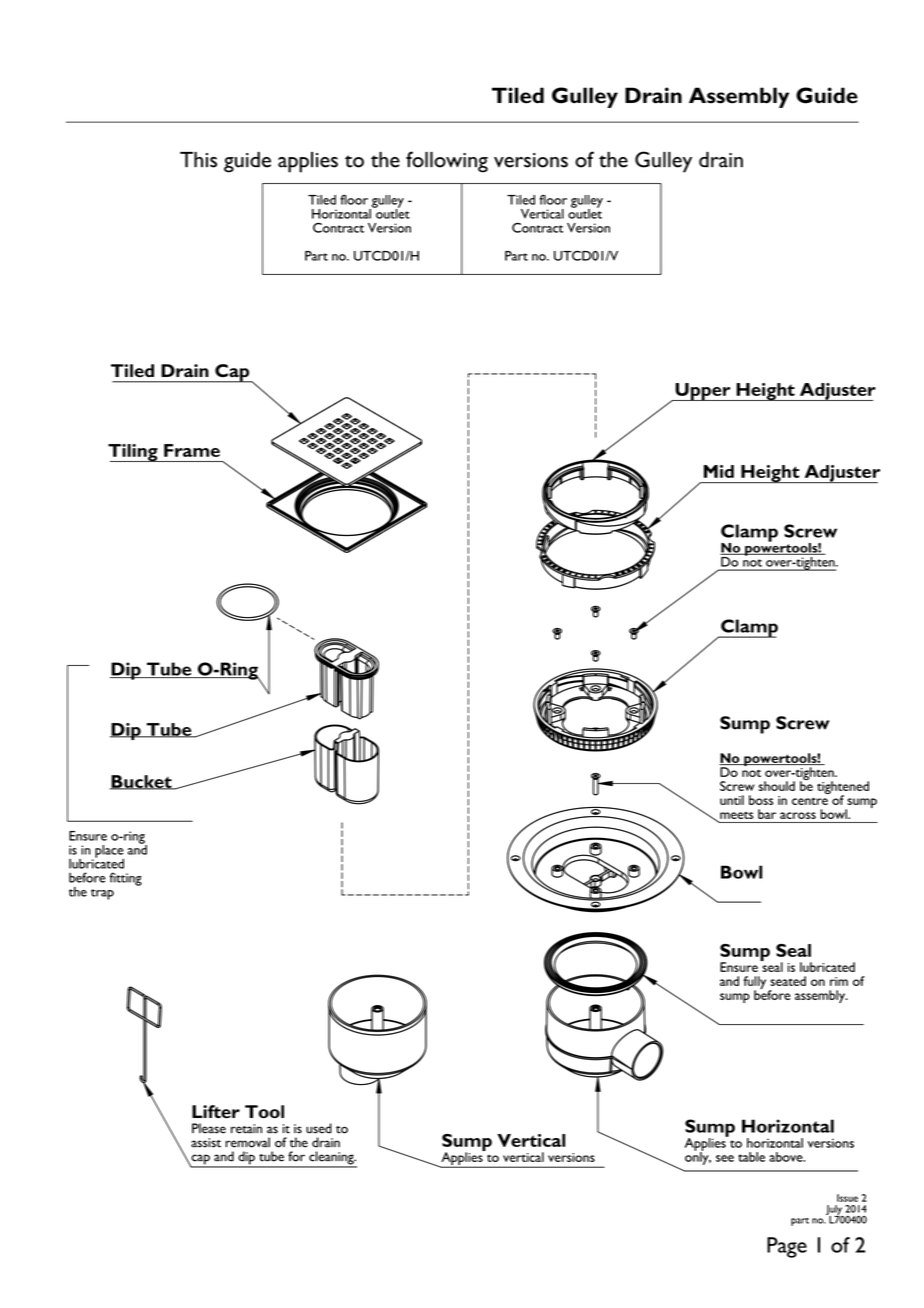  Describe the element at coordinates (216, 1111) in the document. I see `Lifter` at that location.
